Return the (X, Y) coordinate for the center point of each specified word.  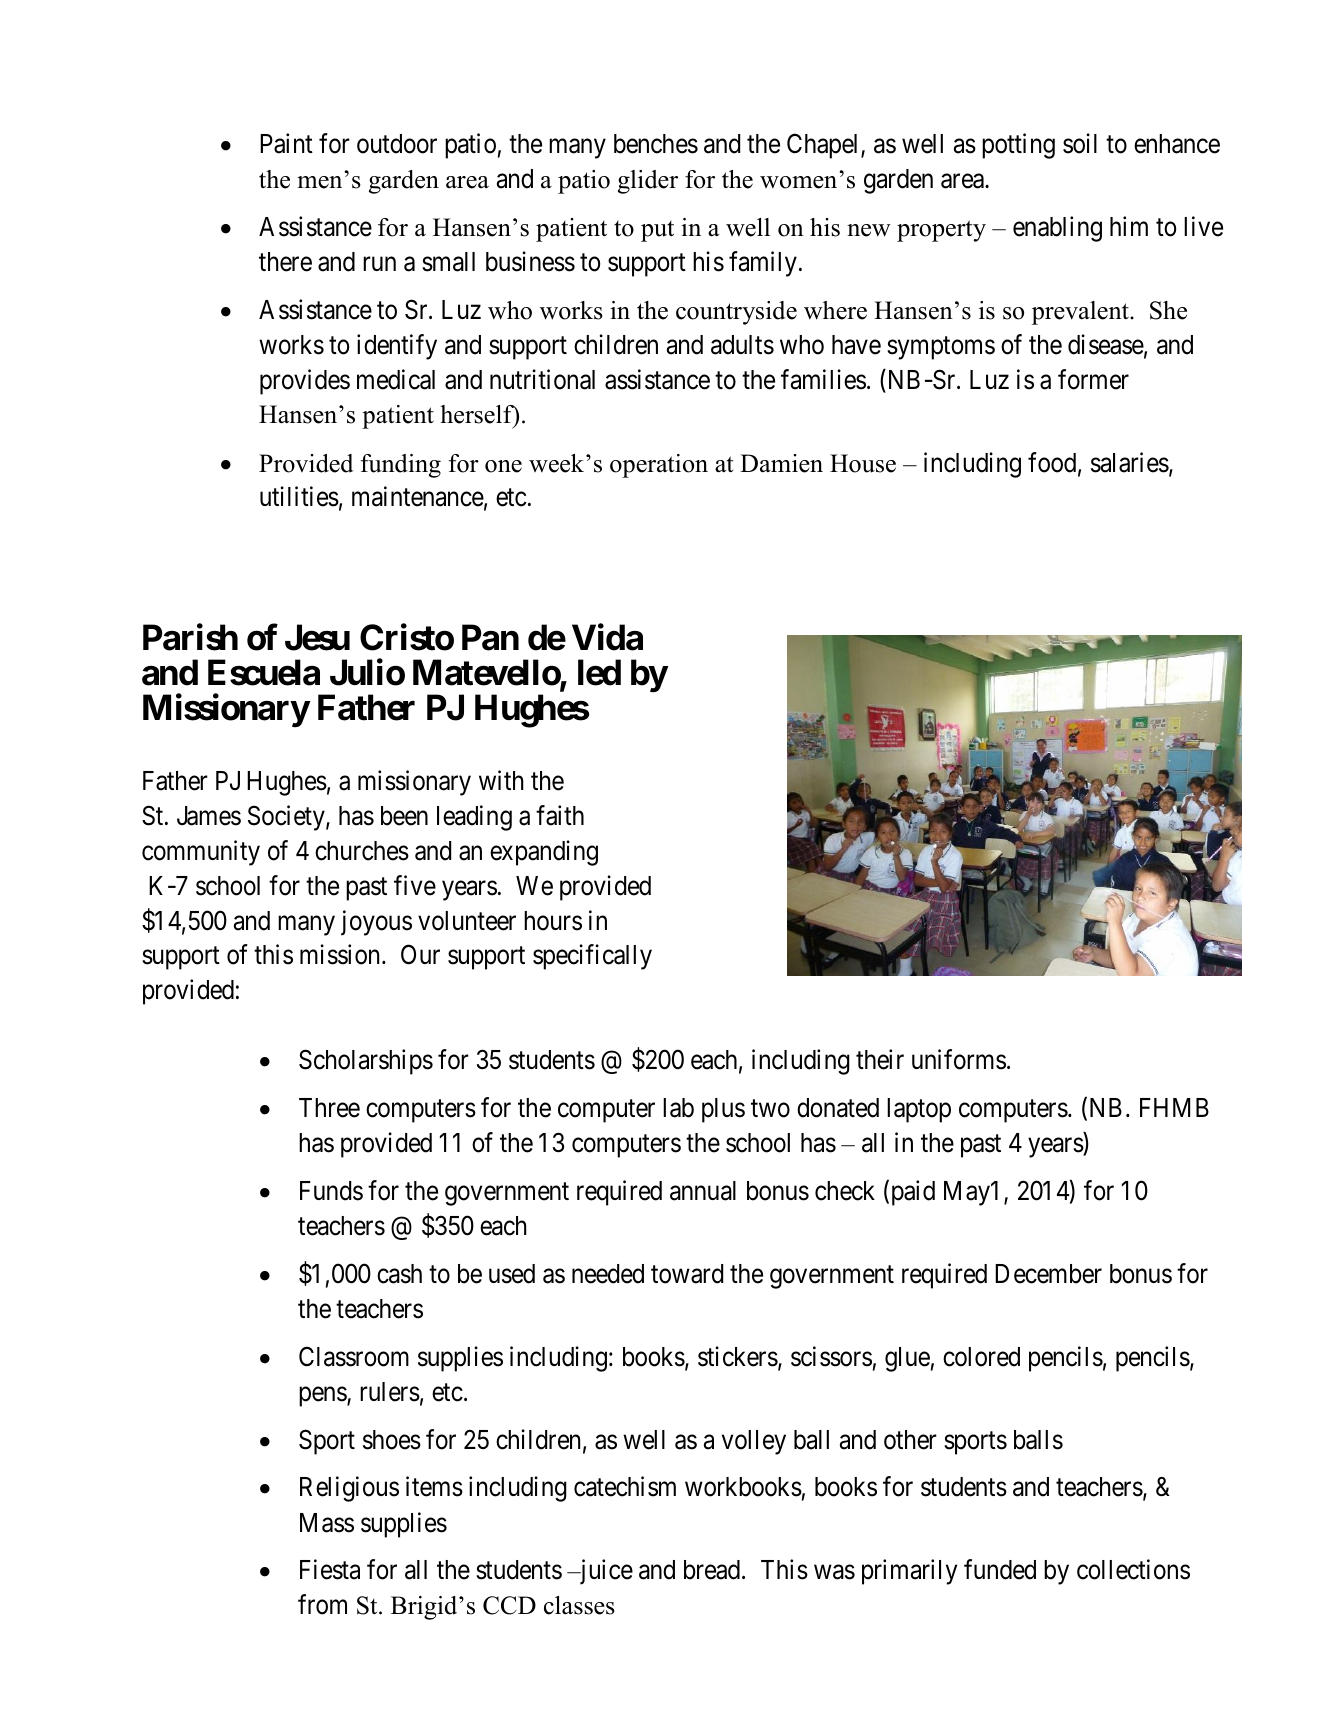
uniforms (959, 1059)
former (1093, 379)
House (863, 463)
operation (659, 466)
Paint (286, 143)
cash (399, 1274)
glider (648, 182)
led (599, 673)
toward (687, 1274)
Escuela (264, 673)
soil (1080, 143)
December (1048, 1274)
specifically (592, 957)
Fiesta (330, 1570)
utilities (299, 497)
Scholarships (366, 1062)
